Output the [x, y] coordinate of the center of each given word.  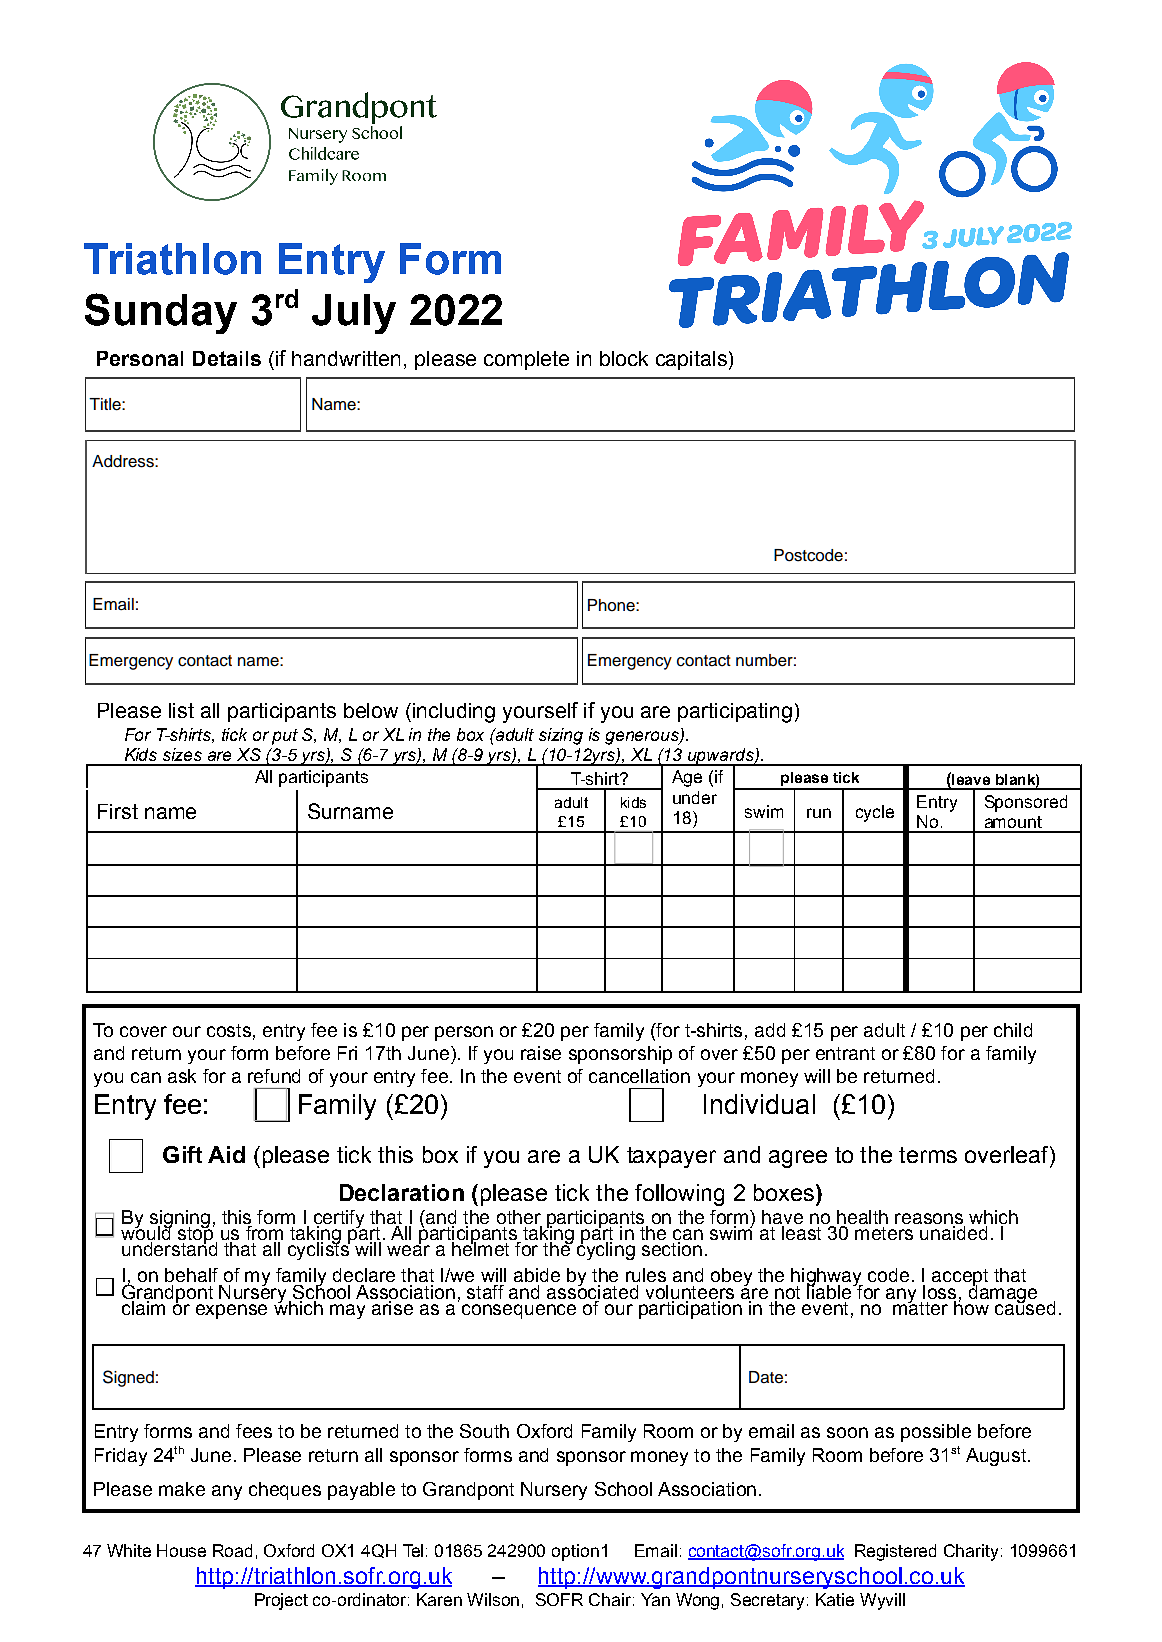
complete [526, 360]
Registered [895, 1552]
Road [232, 1550]
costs [229, 1030]
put [285, 737]
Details [227, 358]
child [1013, 1030]
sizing [561, 736]
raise [541, 1053]
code [888, 1275]
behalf [191, 1275]
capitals [691, 360]
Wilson [493, 1599]
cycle [875, 813]
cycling [606, 1250]
